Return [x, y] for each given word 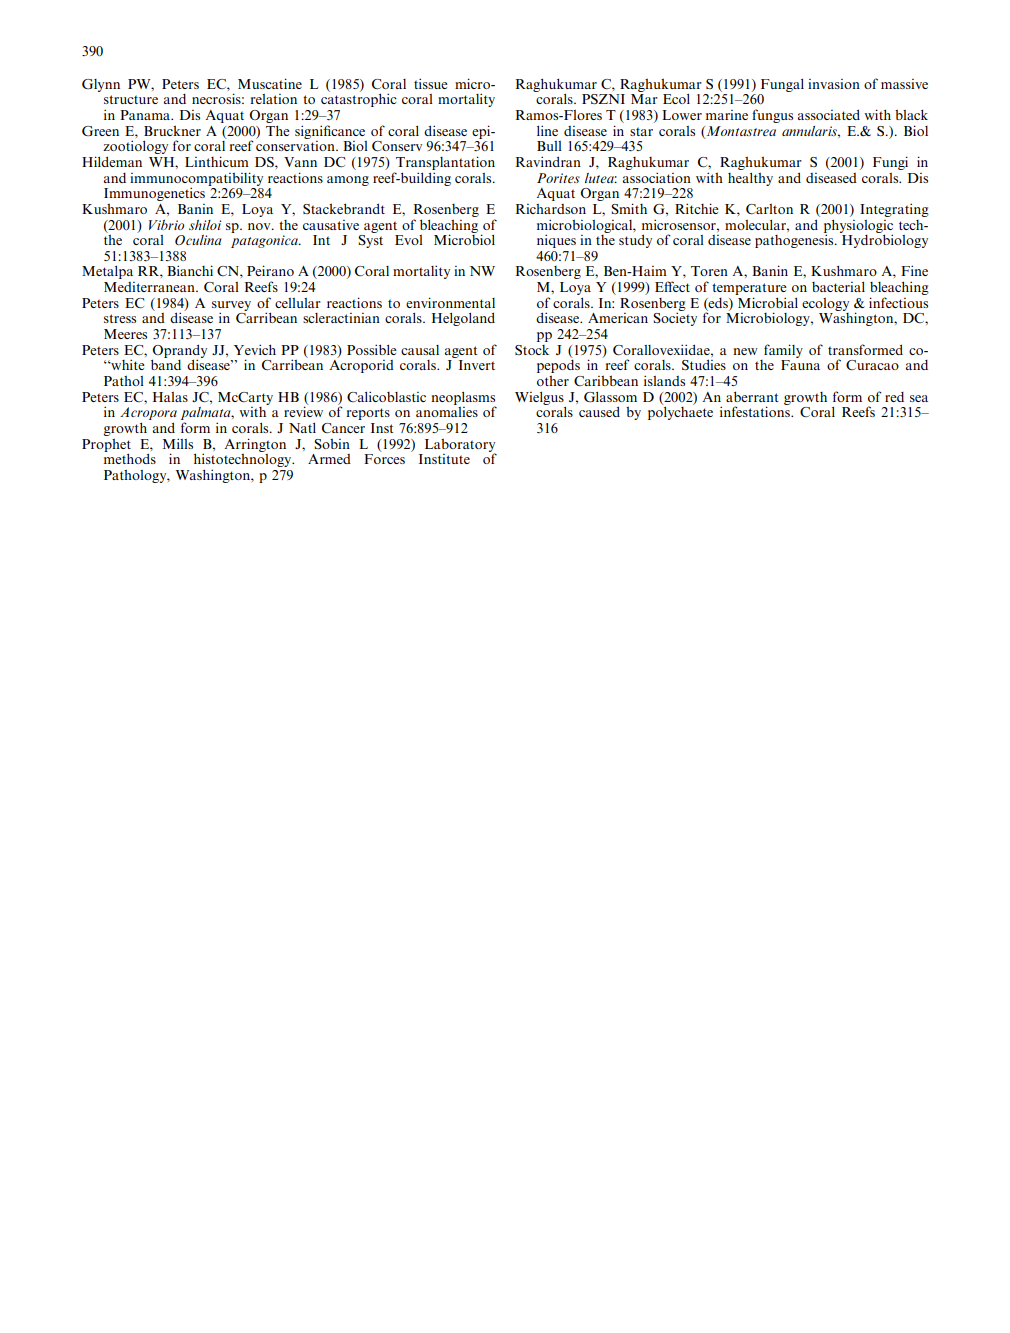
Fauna [800, 365]
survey [231, 307]
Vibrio [166, 225]
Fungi [890, 163]
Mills [178, 443]
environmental [450, 302]
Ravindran [548, 161]
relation [273, 99]
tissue [431, 83]
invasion [834, 84]
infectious [898, 302]
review [303, 411]
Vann [300, 162]
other [553, 381]
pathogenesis [795, 240]
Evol [409, 240]
